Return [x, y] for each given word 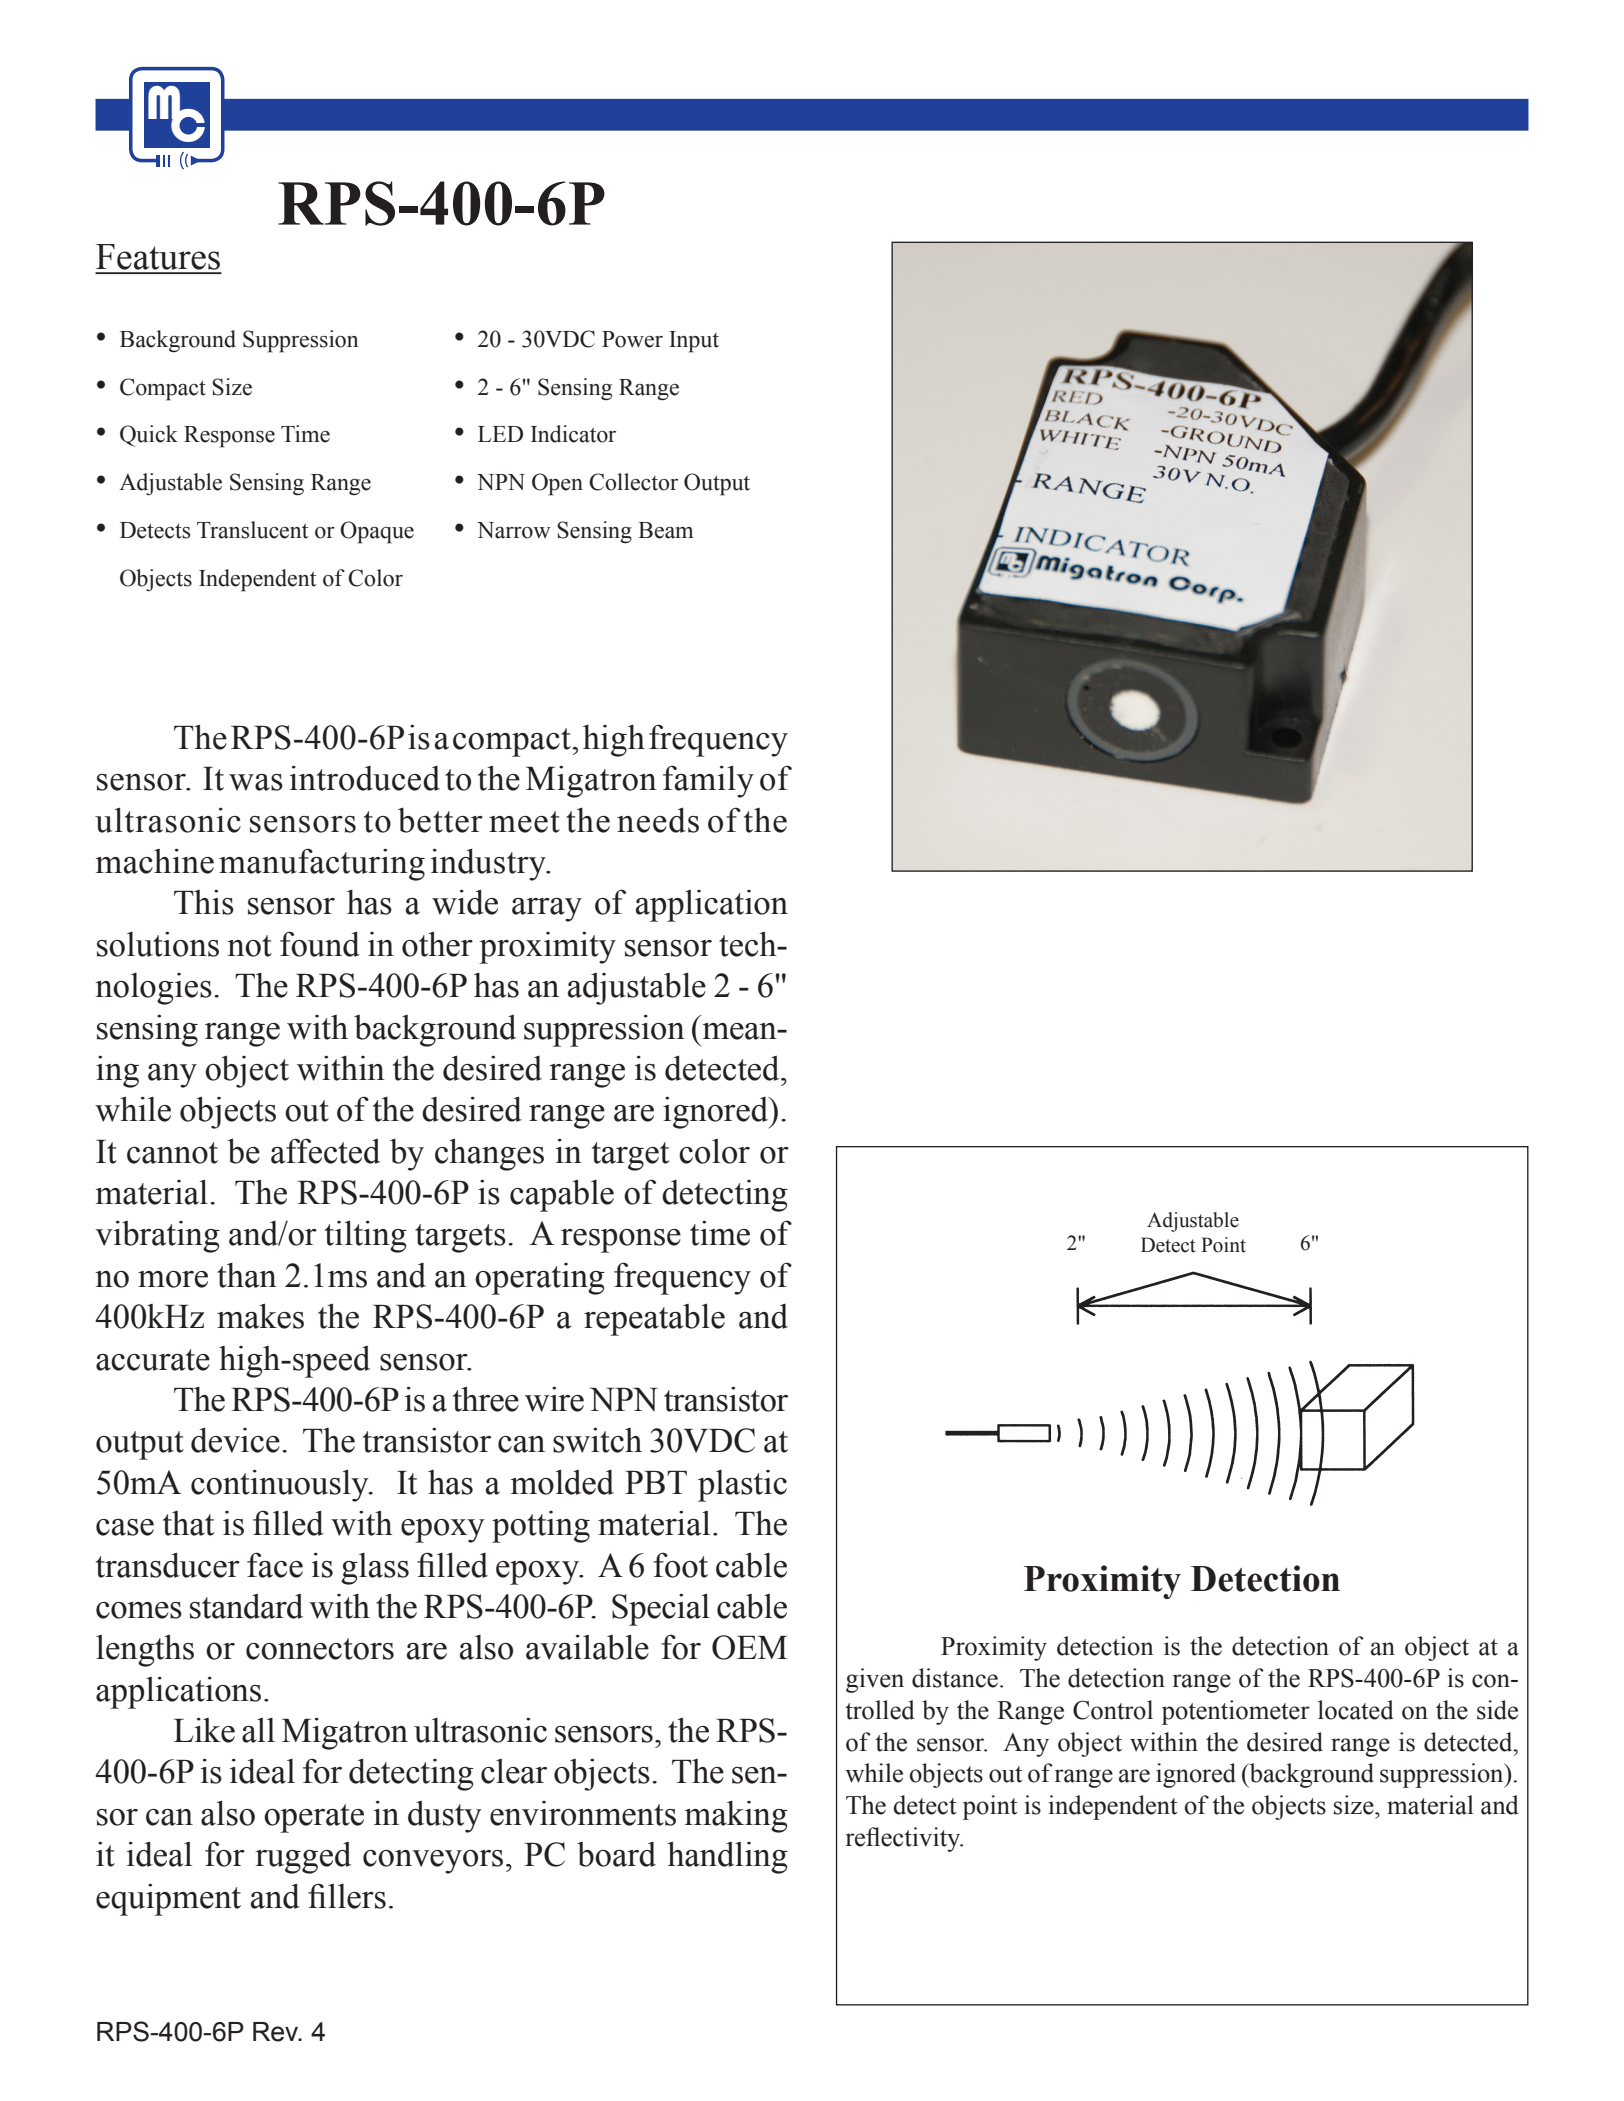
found [320, 944]
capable [562, 1195]
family [708, 781]
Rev [277, 2032]
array [547, 910]
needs [658, 820]
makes [260, 1316]
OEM [749, 1647]
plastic [742, 1486]
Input [694, 342]
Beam [665, 530]
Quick [149, 436]
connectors [320, 1649]
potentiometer [1236, 1712]
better [440, 820]
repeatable [654, 1319]
